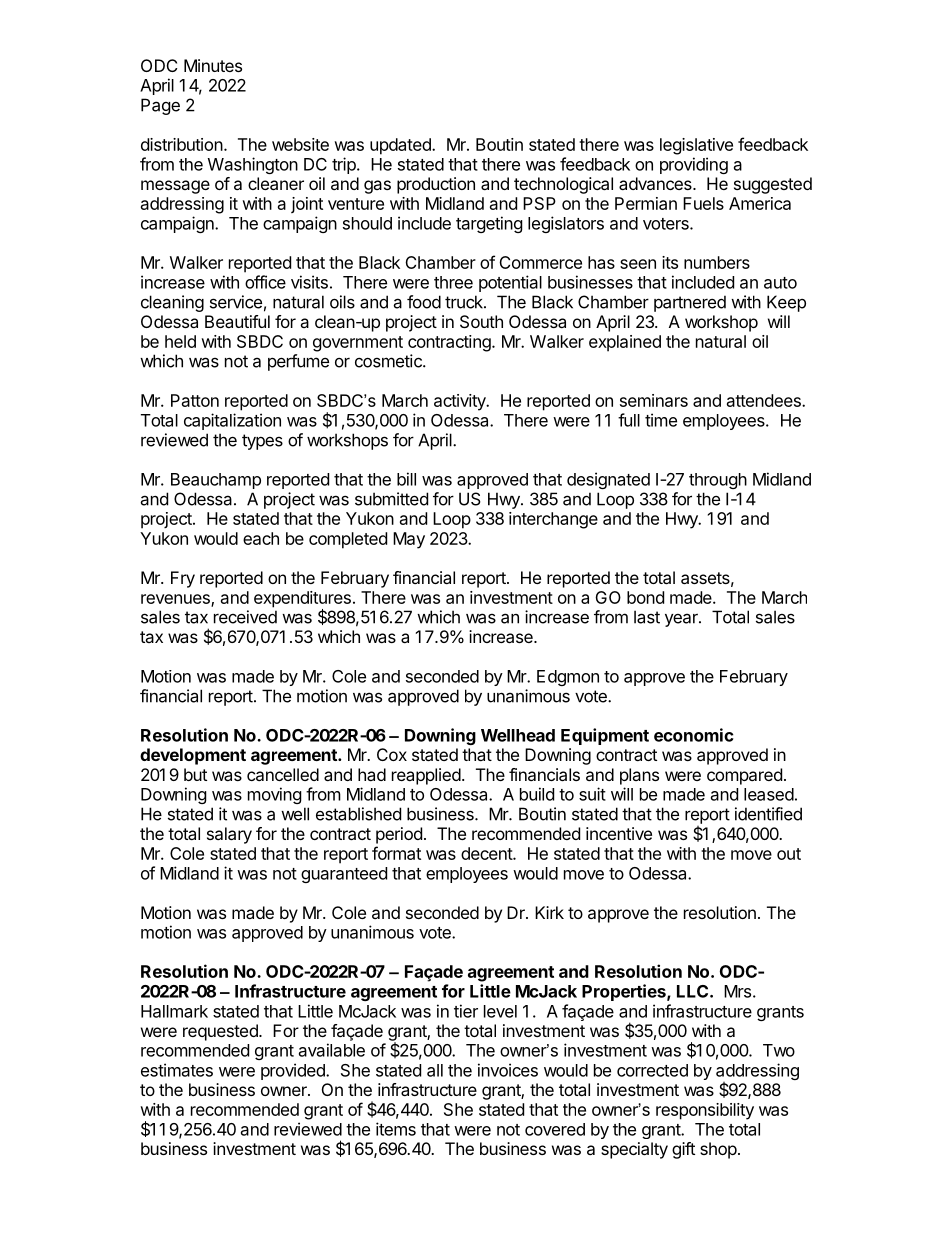 The image size is (952, 1233). I want to click on Minutes, so click(213, 65).
